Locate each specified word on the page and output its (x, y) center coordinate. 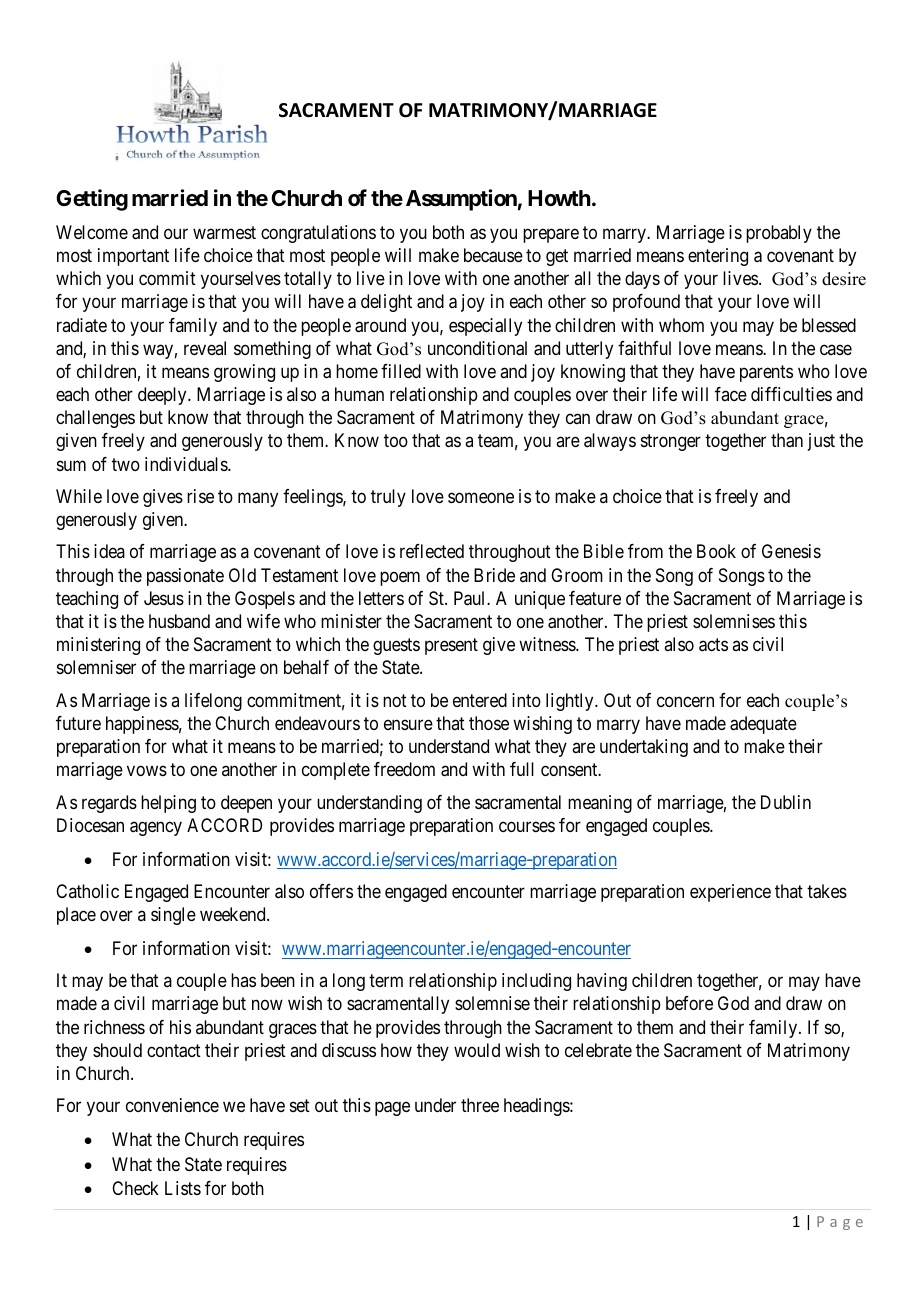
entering (718, 257)
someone (481, 497)
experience (730, 893)
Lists (183, 1188)
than (787, 440)
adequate (763, 725)
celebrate (598, 1050)
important (133, 257)
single (173, 916)
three (480, 1105)
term (386, 981)
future (78, 723)
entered (480, 700)
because (493, 255)
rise (200, 496)
